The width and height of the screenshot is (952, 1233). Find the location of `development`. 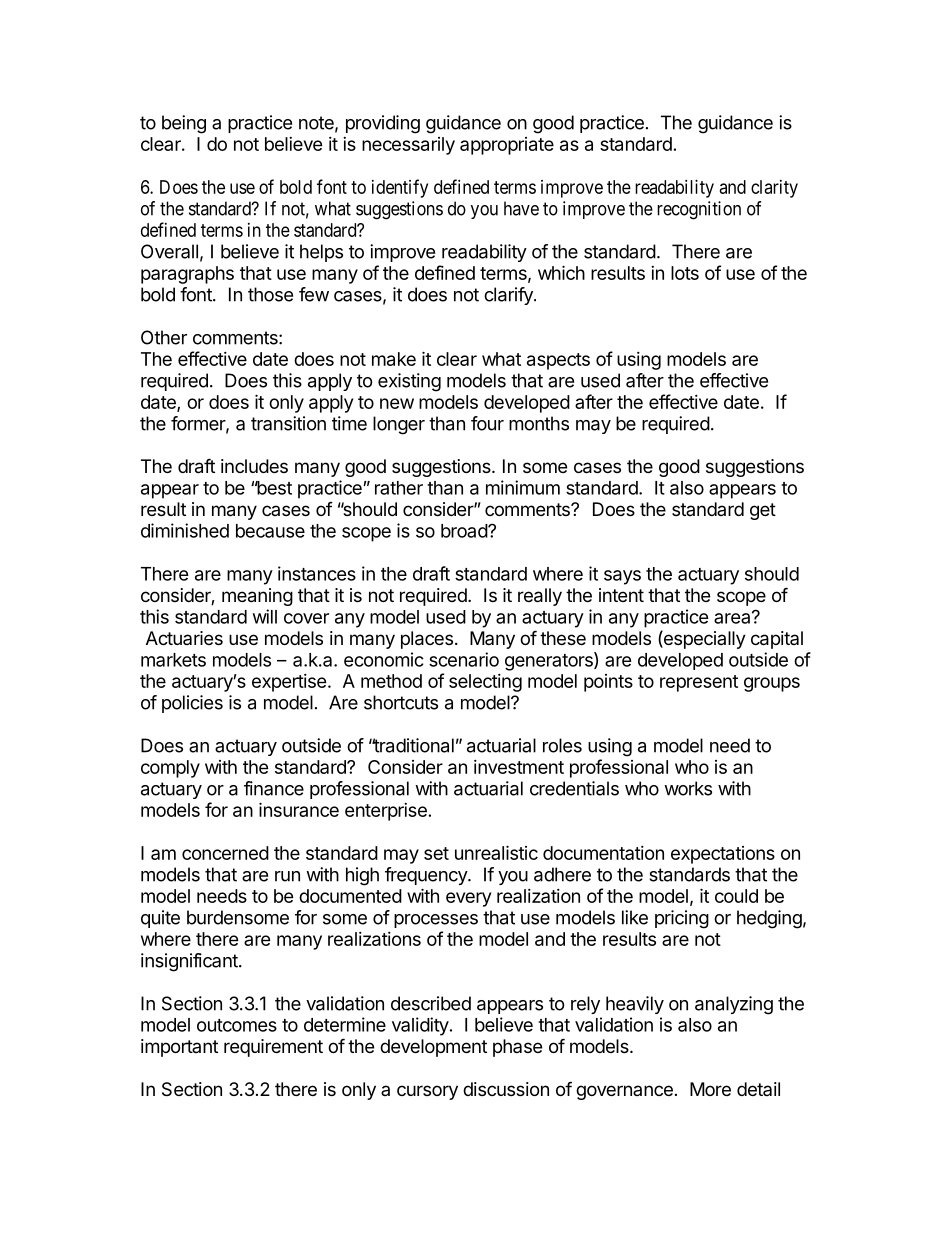

development is located at coordinates (433, 1048).
